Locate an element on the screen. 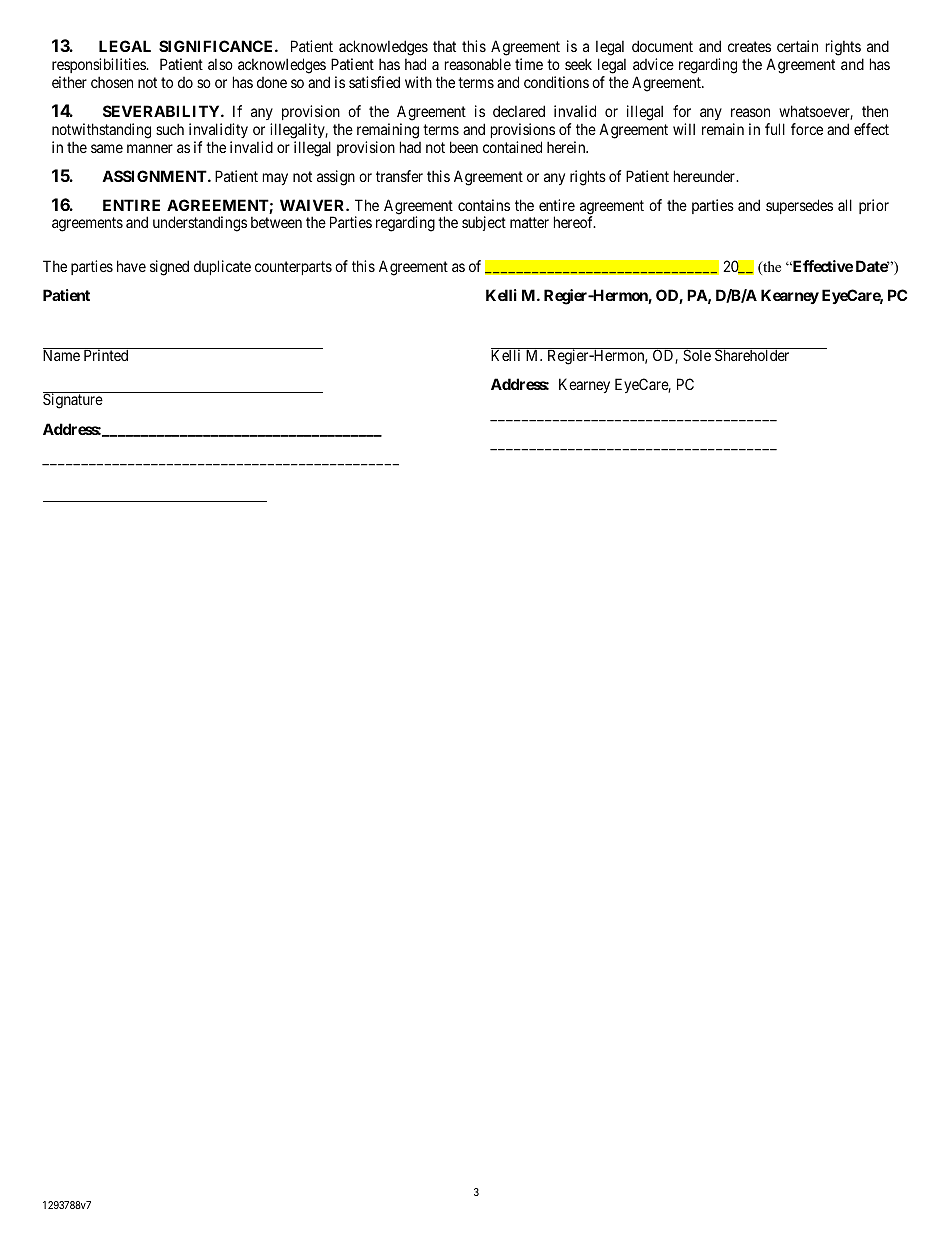 The width and height of the screenshot is (952, 1233). Shareholder is located at coordinates (752, 354).
